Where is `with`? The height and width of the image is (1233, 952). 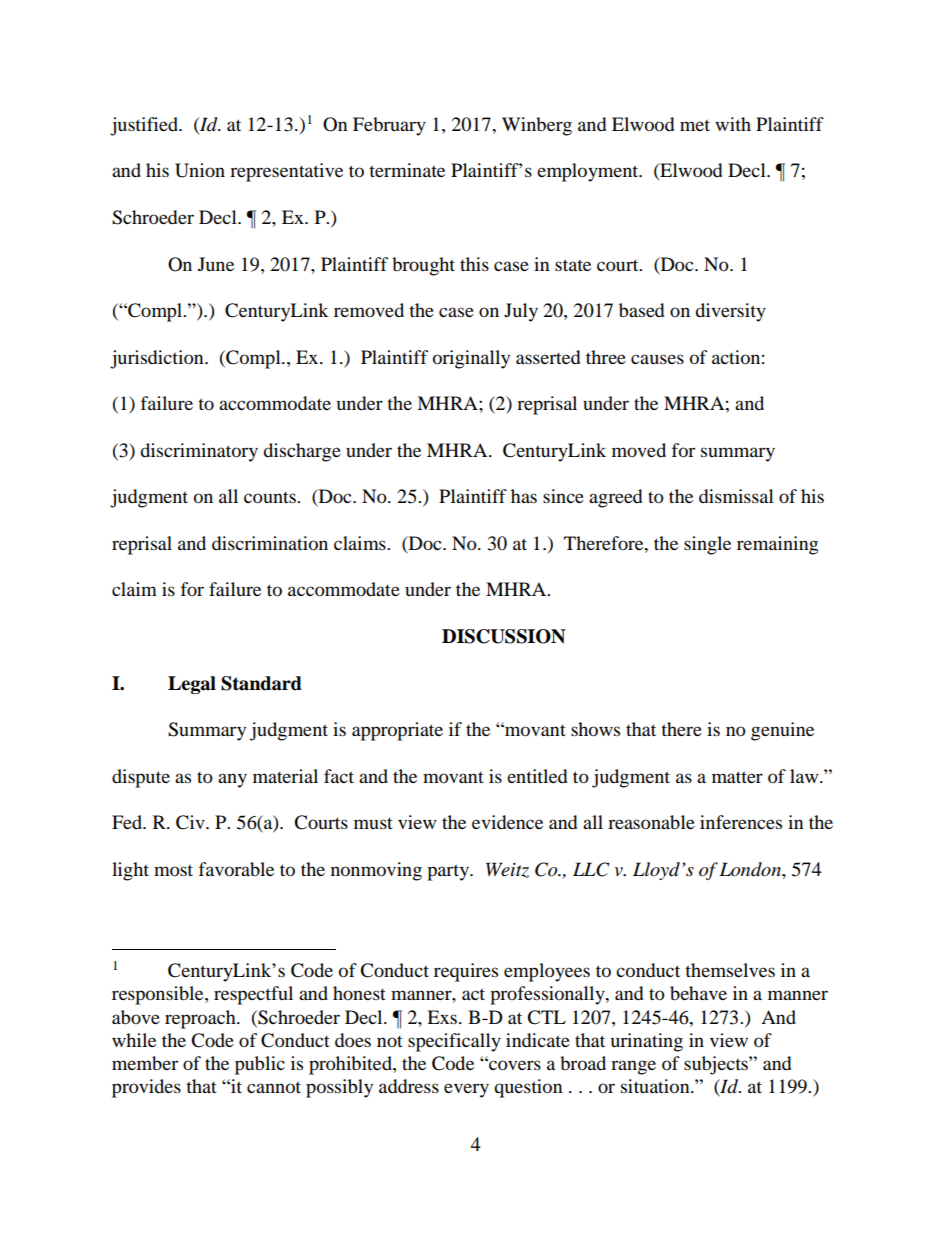 with is located at coordinates (733, 124).
